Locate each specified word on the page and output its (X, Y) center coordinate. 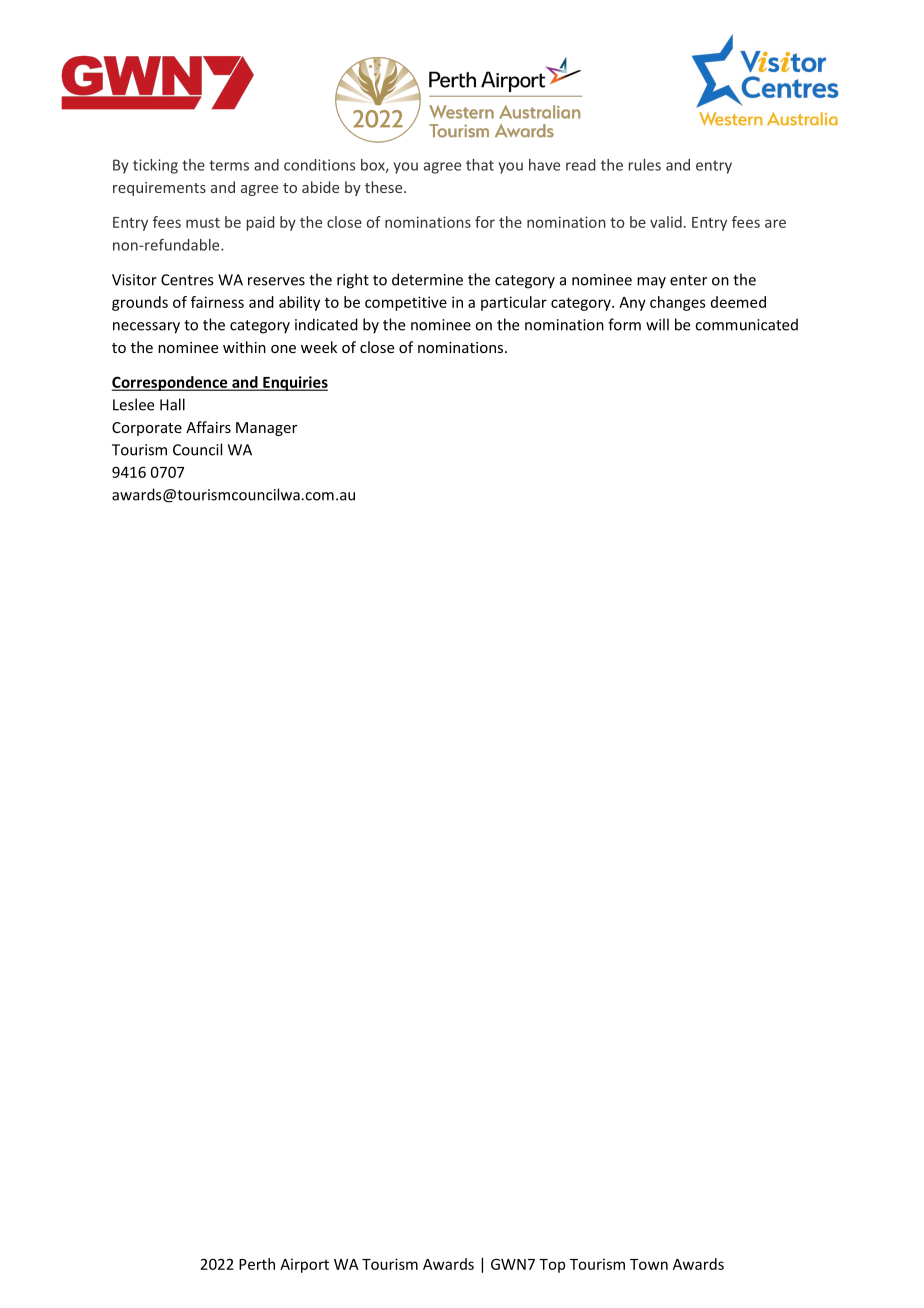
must (203, 223)
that (480, 165)
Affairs (208, 427)
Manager (266, 429)
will (657, 324)
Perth (257, 1264)
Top (552, 1266)
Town (649, 1264)
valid (666, 222)
